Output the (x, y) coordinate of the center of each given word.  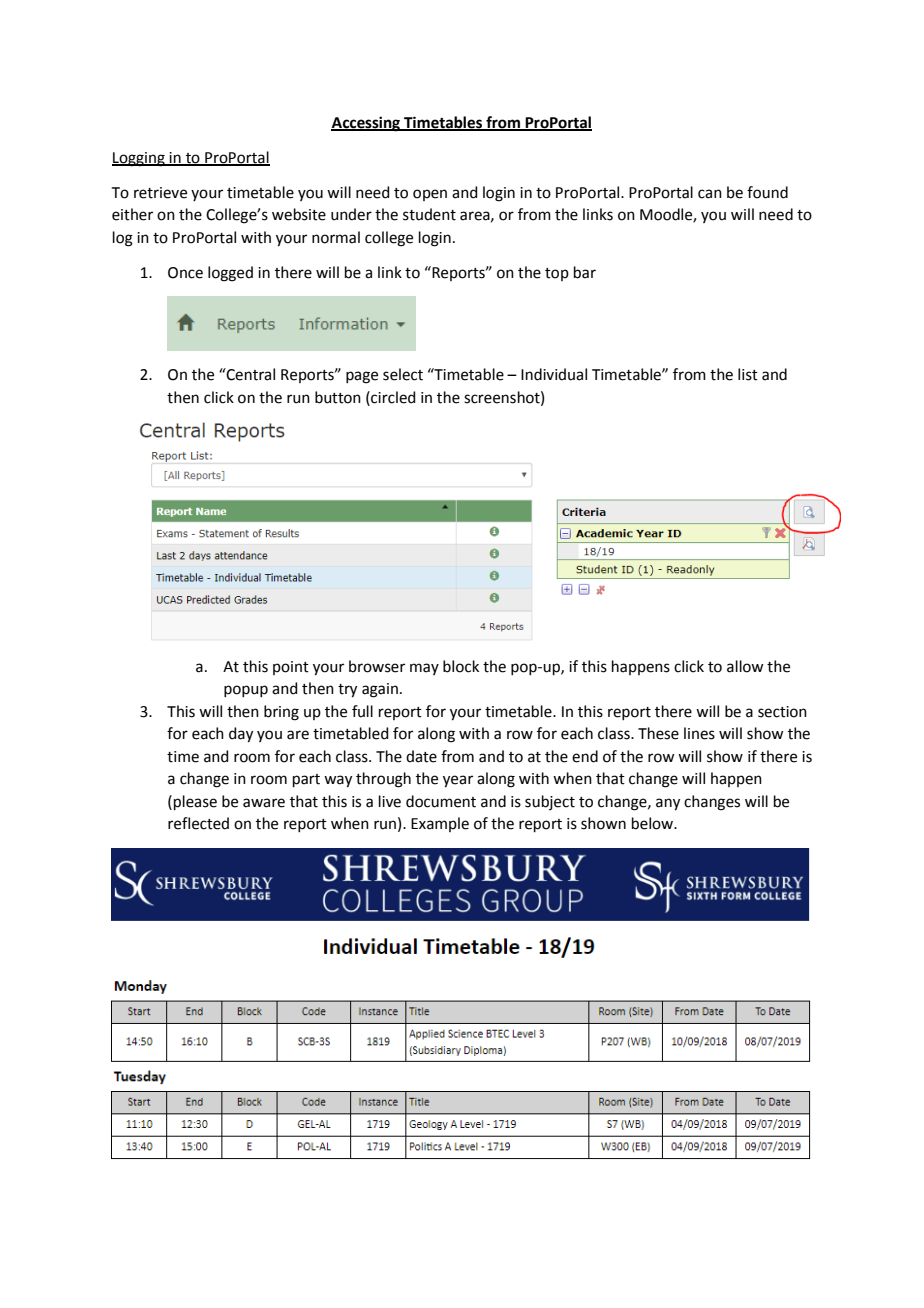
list (748, 374)
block (461, 666)
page (362, 377)
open (430, 195)
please (195, 802)
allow (745, 666)
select (403, 374)
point (291, 668)
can (710, 194)
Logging (139, 159)
